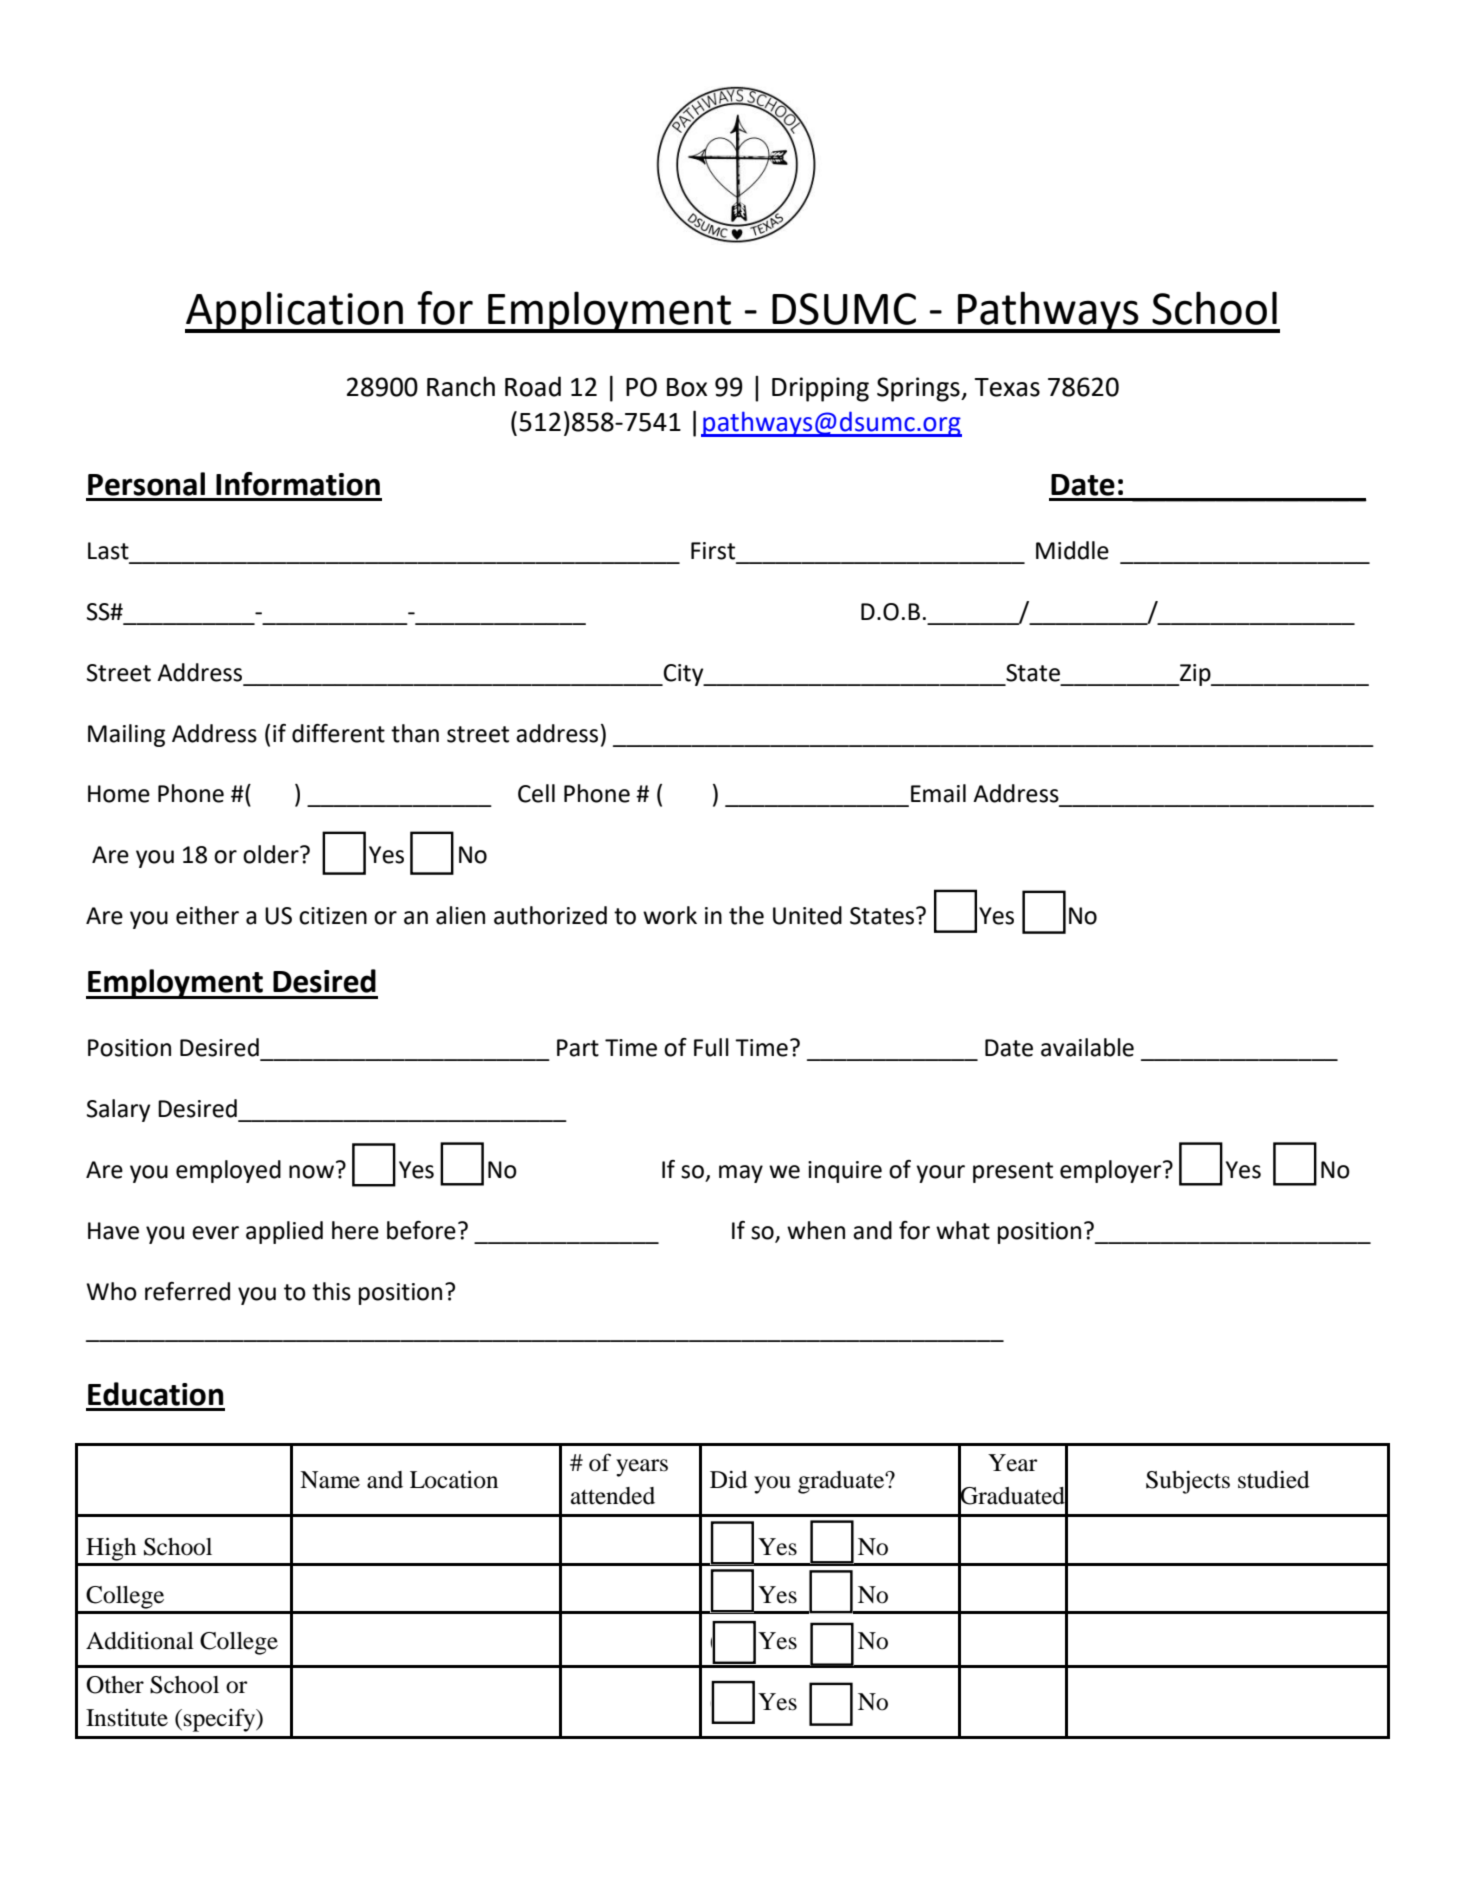 This document has height=1896, width=1465. What do you see at coordinates (687, 387) in the document?
I see `Box` at bounding box center [687, 387].
